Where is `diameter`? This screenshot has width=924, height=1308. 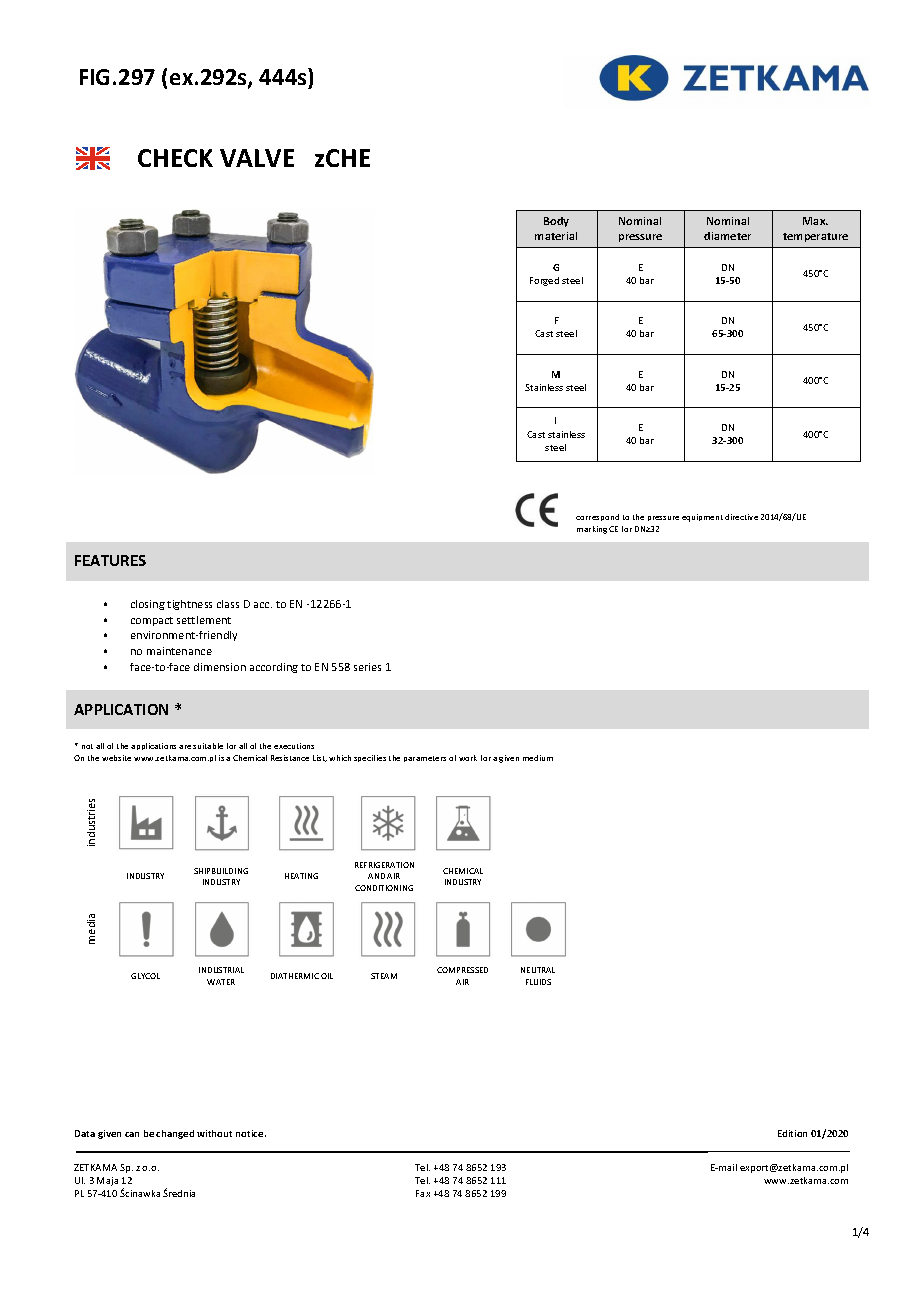
diameter is located at coordinates (727, 236).
